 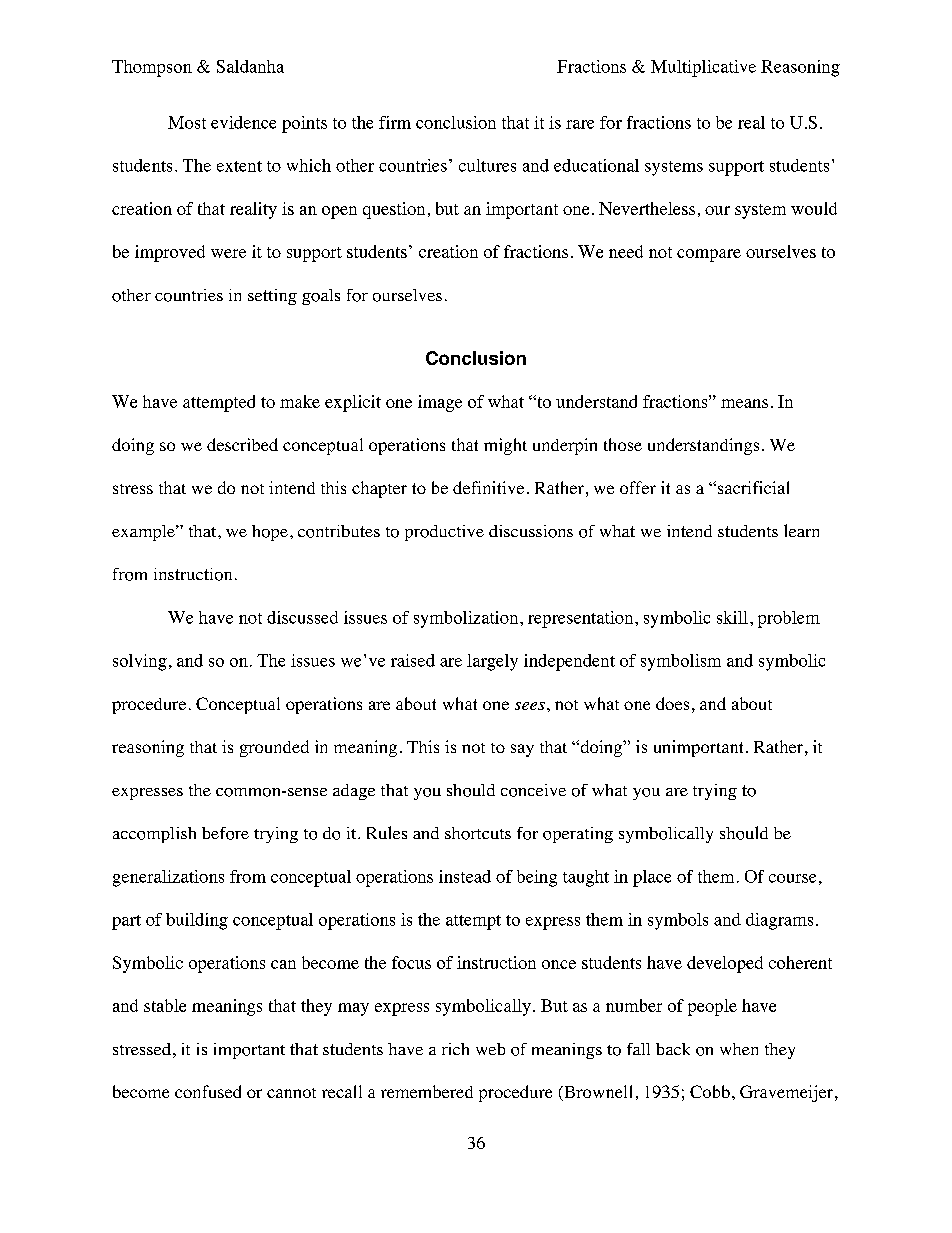 What do you see at coordinates (208, 1091) in the page?
I see `confused` at bounding box center [208, 1091].
